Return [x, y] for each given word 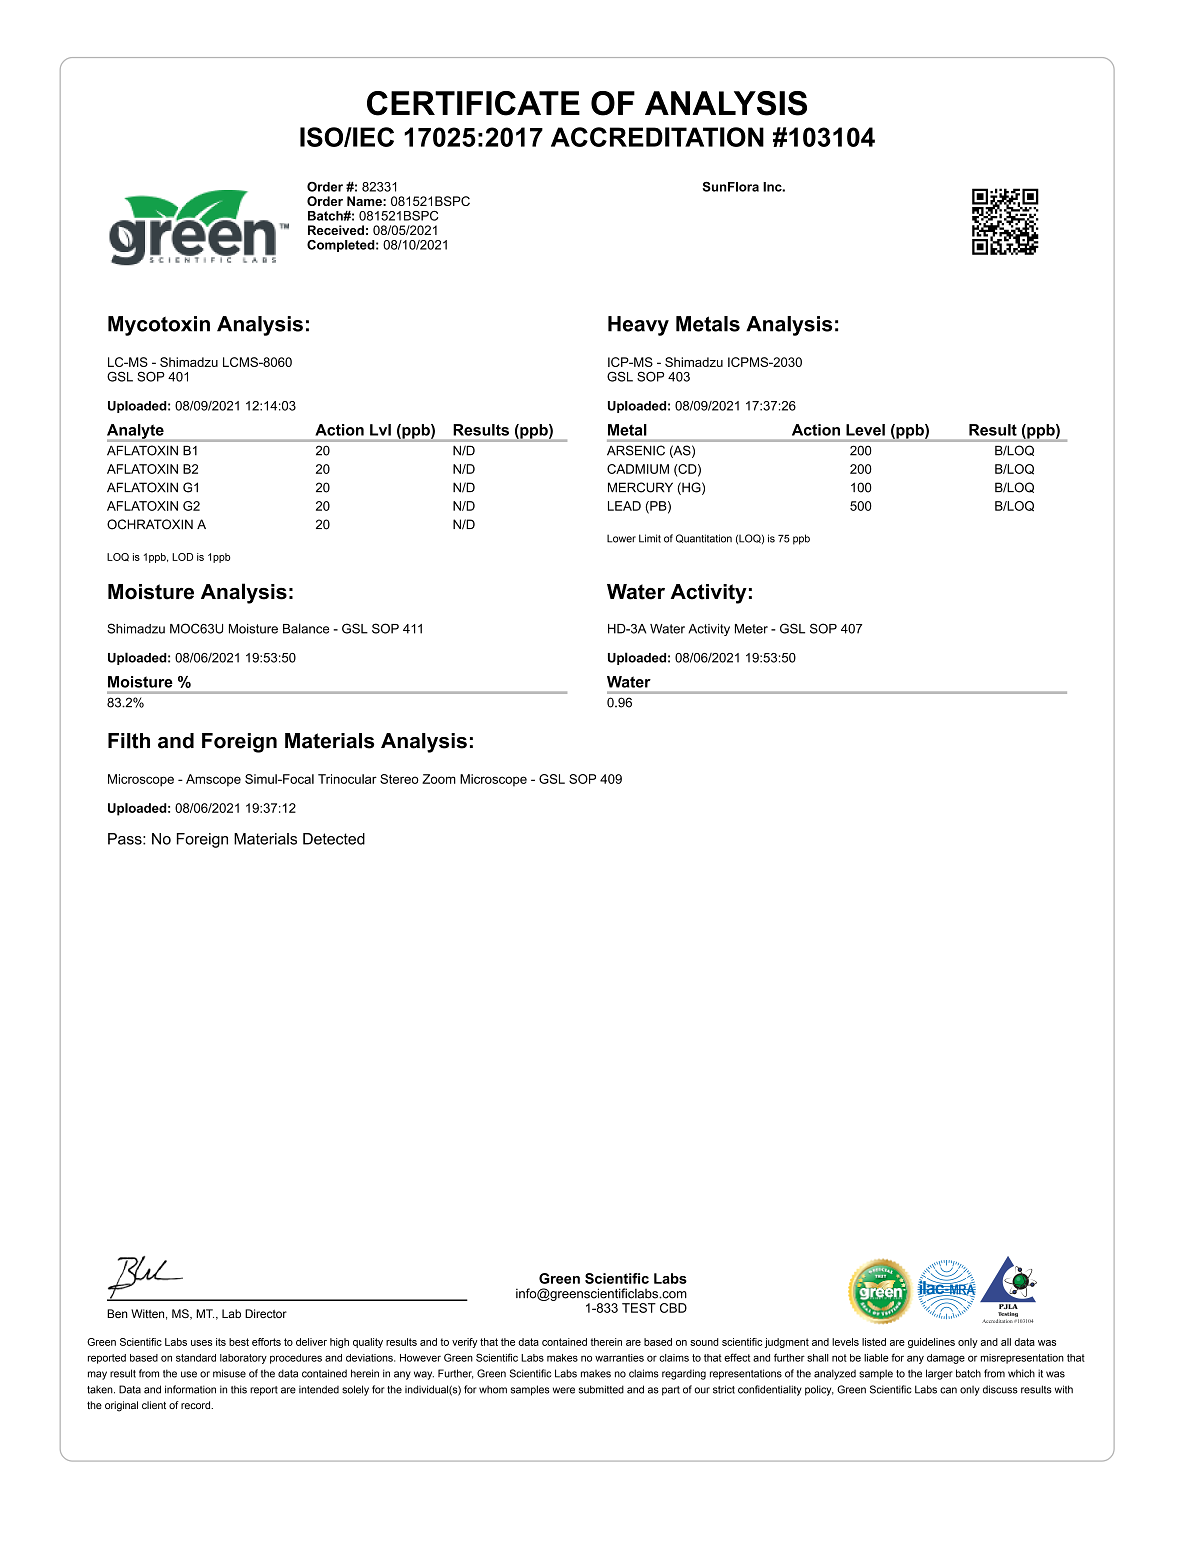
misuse [229, 1373]
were [564, 1390]
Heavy [638, 326]
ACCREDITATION [657, 137]
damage [946, 1359]
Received [336, 230]
